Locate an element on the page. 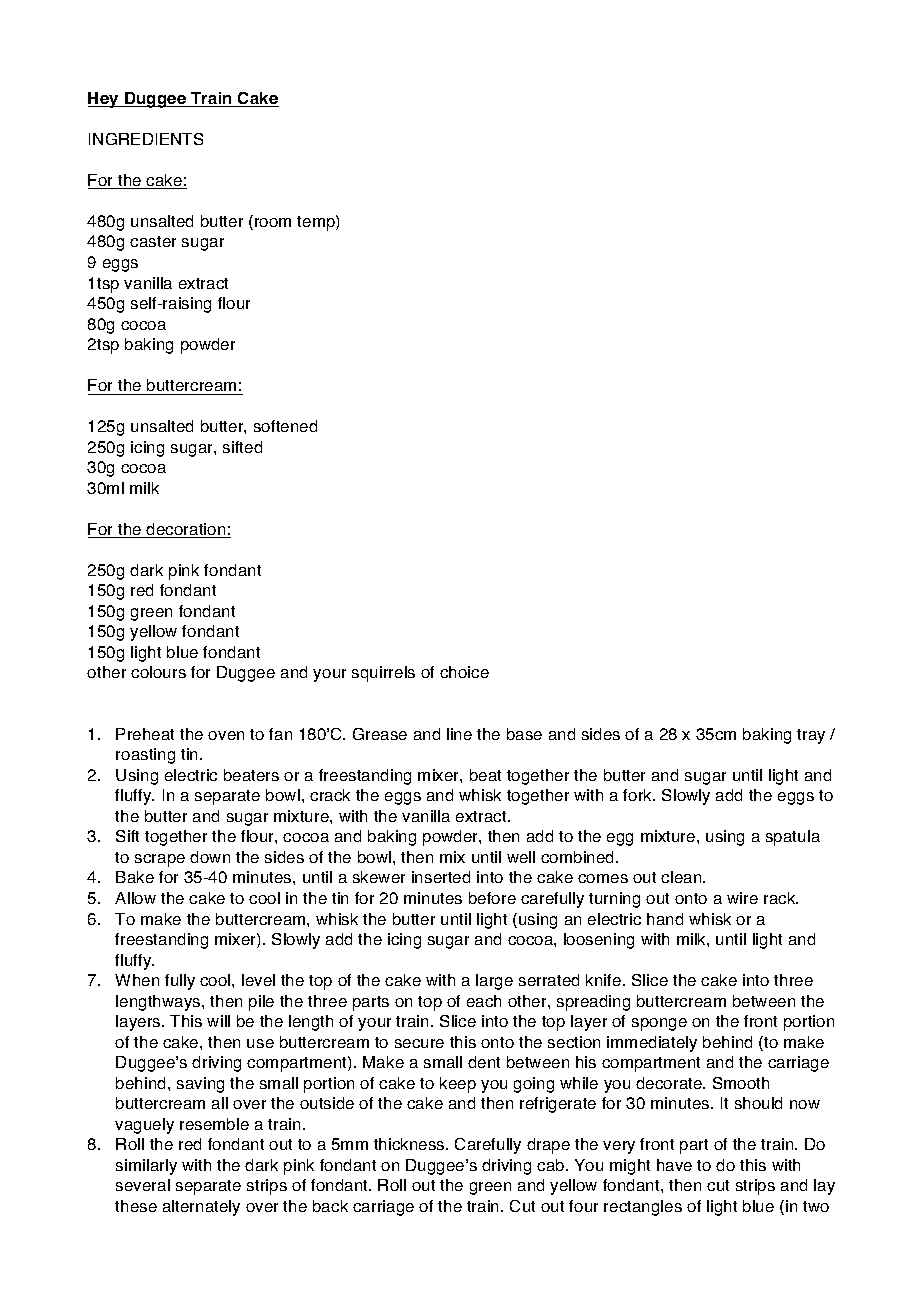 The height and width of the page is (1308, 924). clean is located at coordinates (682, 877).
